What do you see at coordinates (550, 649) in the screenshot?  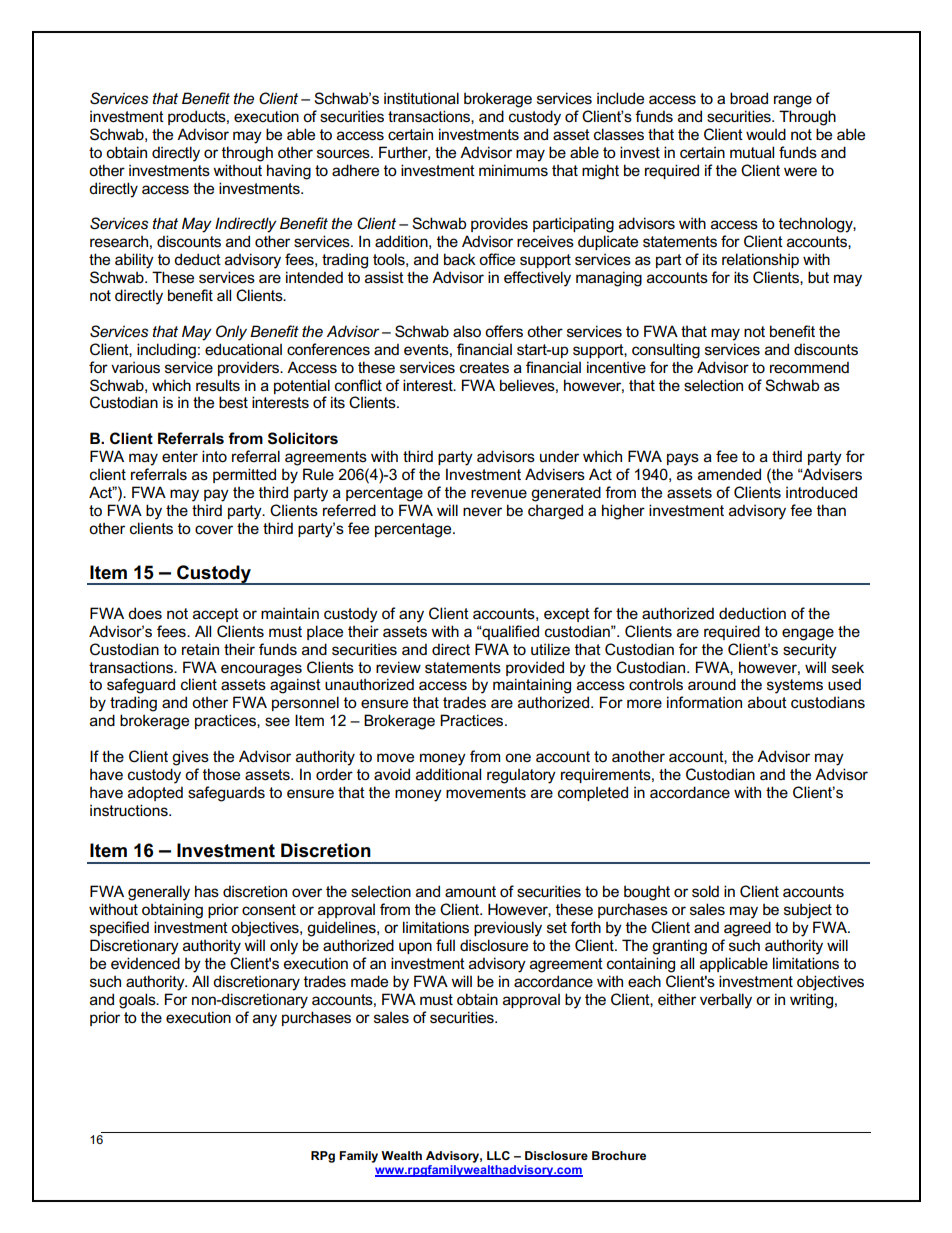 I see `utilize` at bounding box center [550, 649].
